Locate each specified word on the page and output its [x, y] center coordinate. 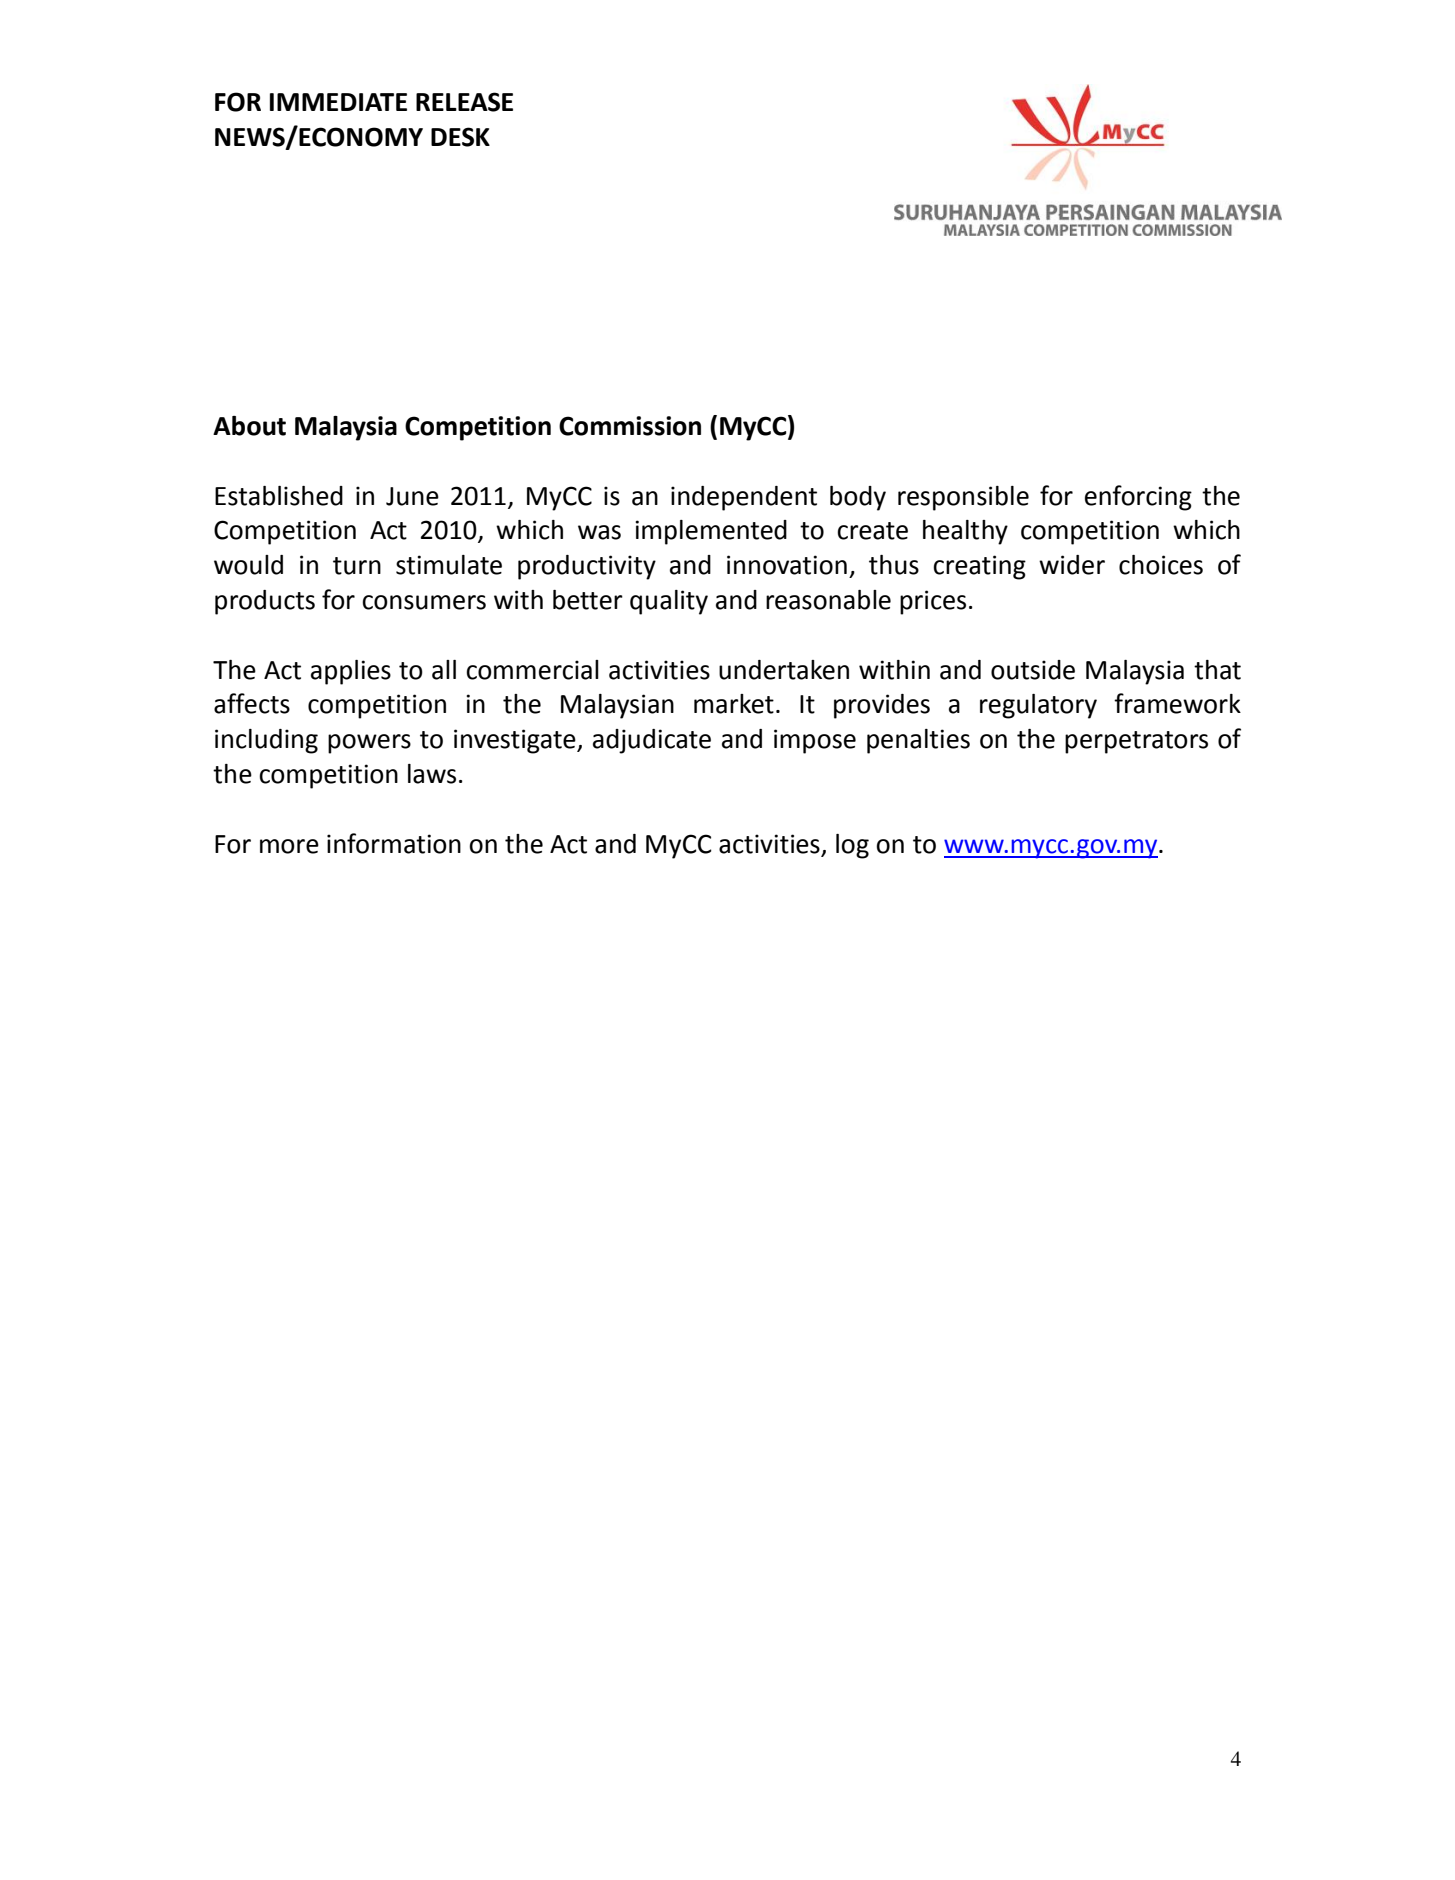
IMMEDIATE [338, 102]
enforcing [1138, 498]
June [412, 496]
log [852, 846]
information [394, 843]
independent [744, 498]
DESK [460, 137]
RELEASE [464, 102]
